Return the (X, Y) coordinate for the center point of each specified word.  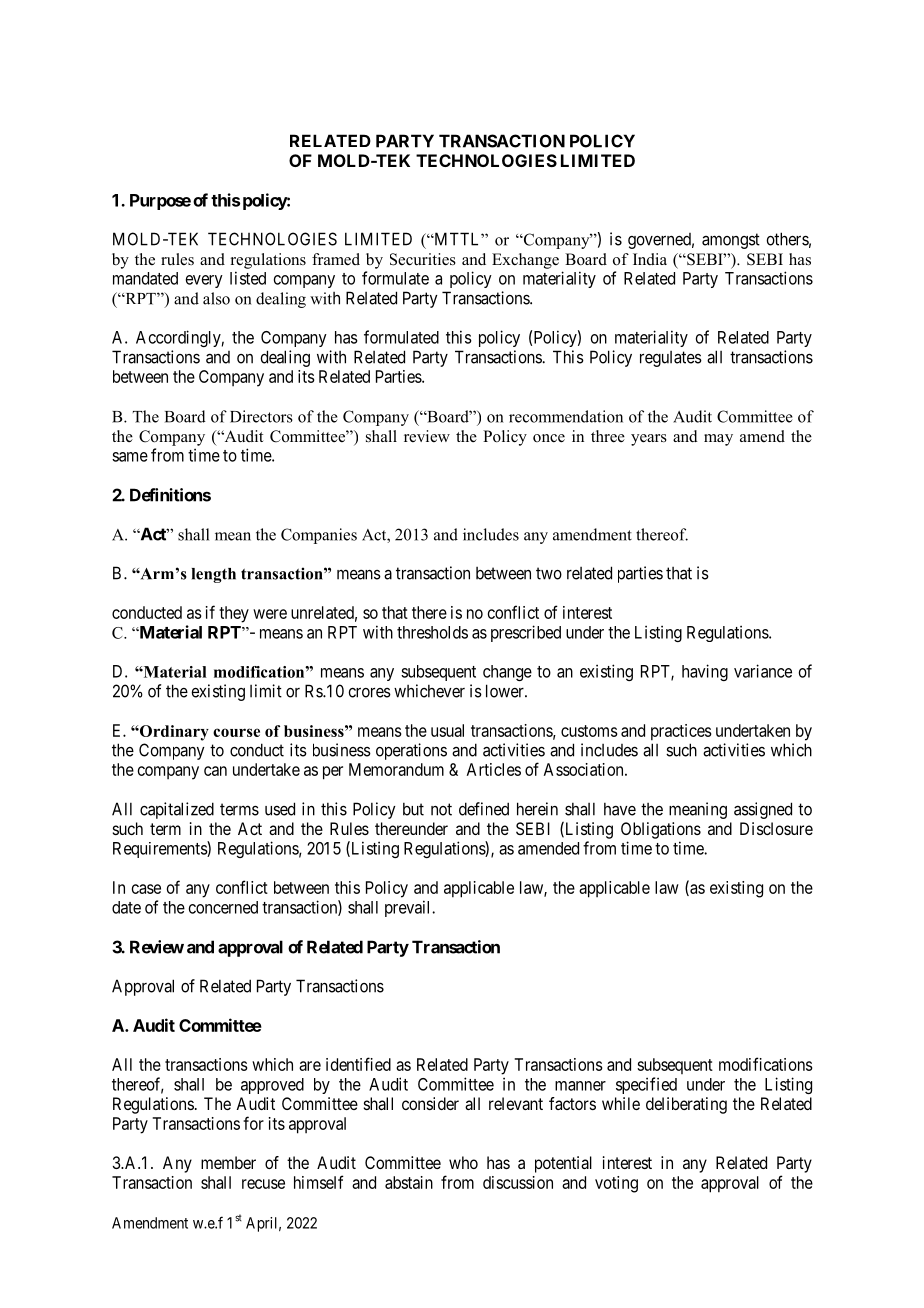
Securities (423, 259)
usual (447, 730)
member (228, 1162)
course (236, 732)
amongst (731, 241)
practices (681, 732)
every (204, 281)
